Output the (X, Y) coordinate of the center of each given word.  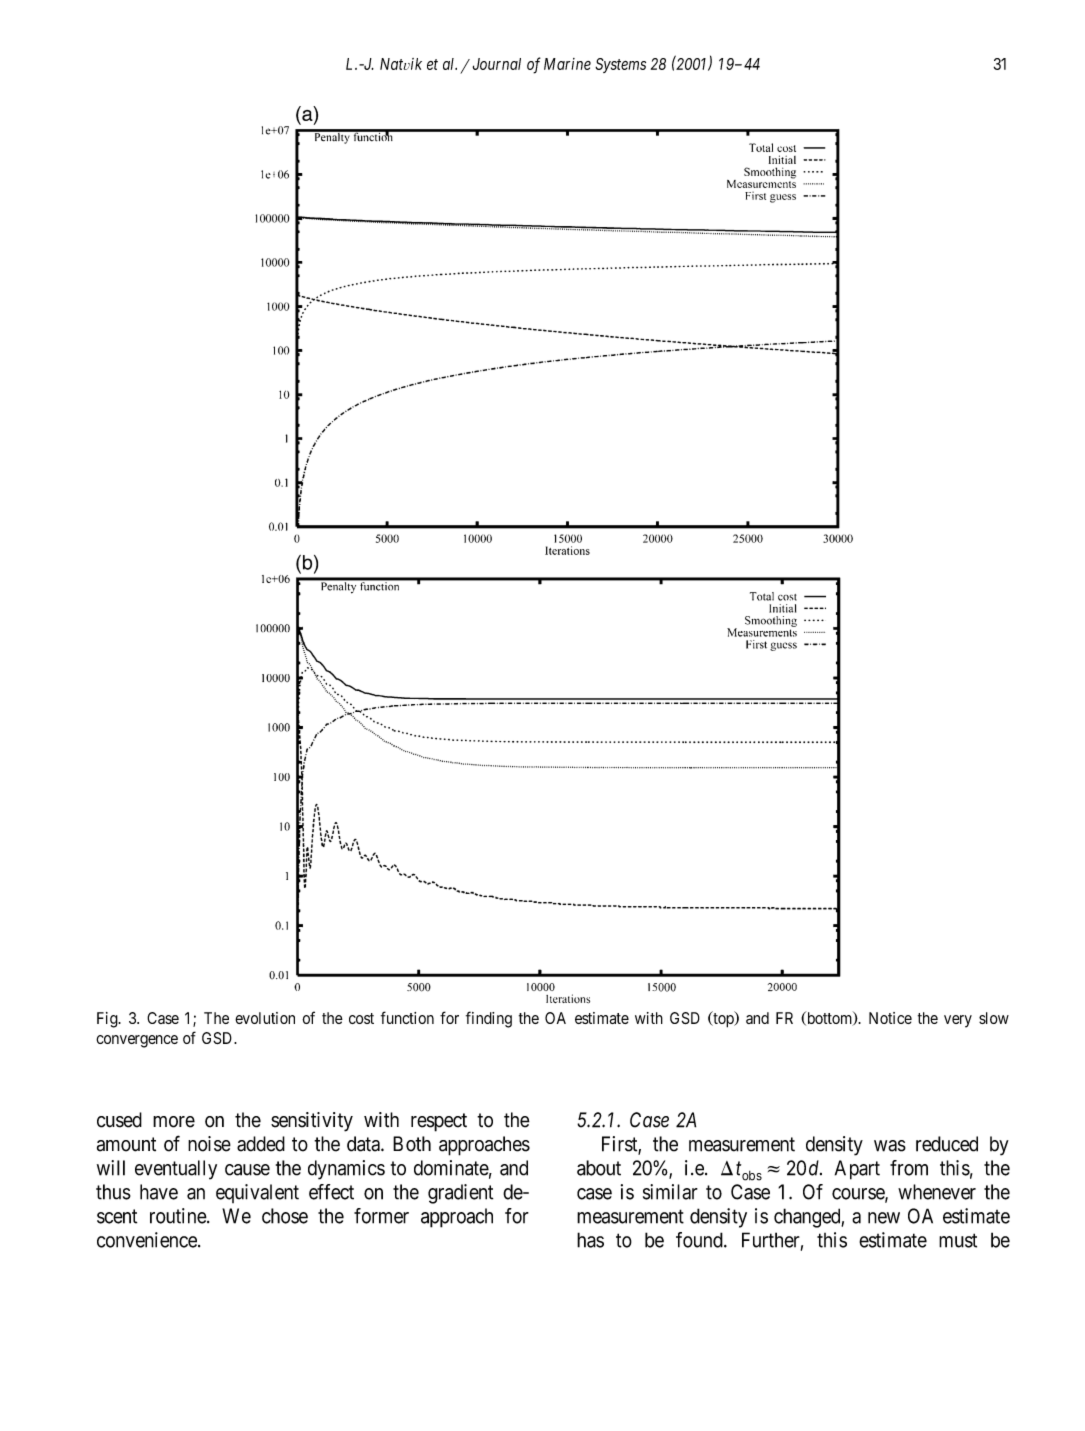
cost (361, 1018)
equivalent (257, 1193)
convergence (137, 1041)
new (884, 1218)
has (590, 1240)
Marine (567, 64)
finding (489, 1019)
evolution (265, 1018)
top (723, 1020)
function (407, 1017)
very (958, 1021)
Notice (890, 1018)
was (890, 1146)
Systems (620, 65)
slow (994, 1018)
